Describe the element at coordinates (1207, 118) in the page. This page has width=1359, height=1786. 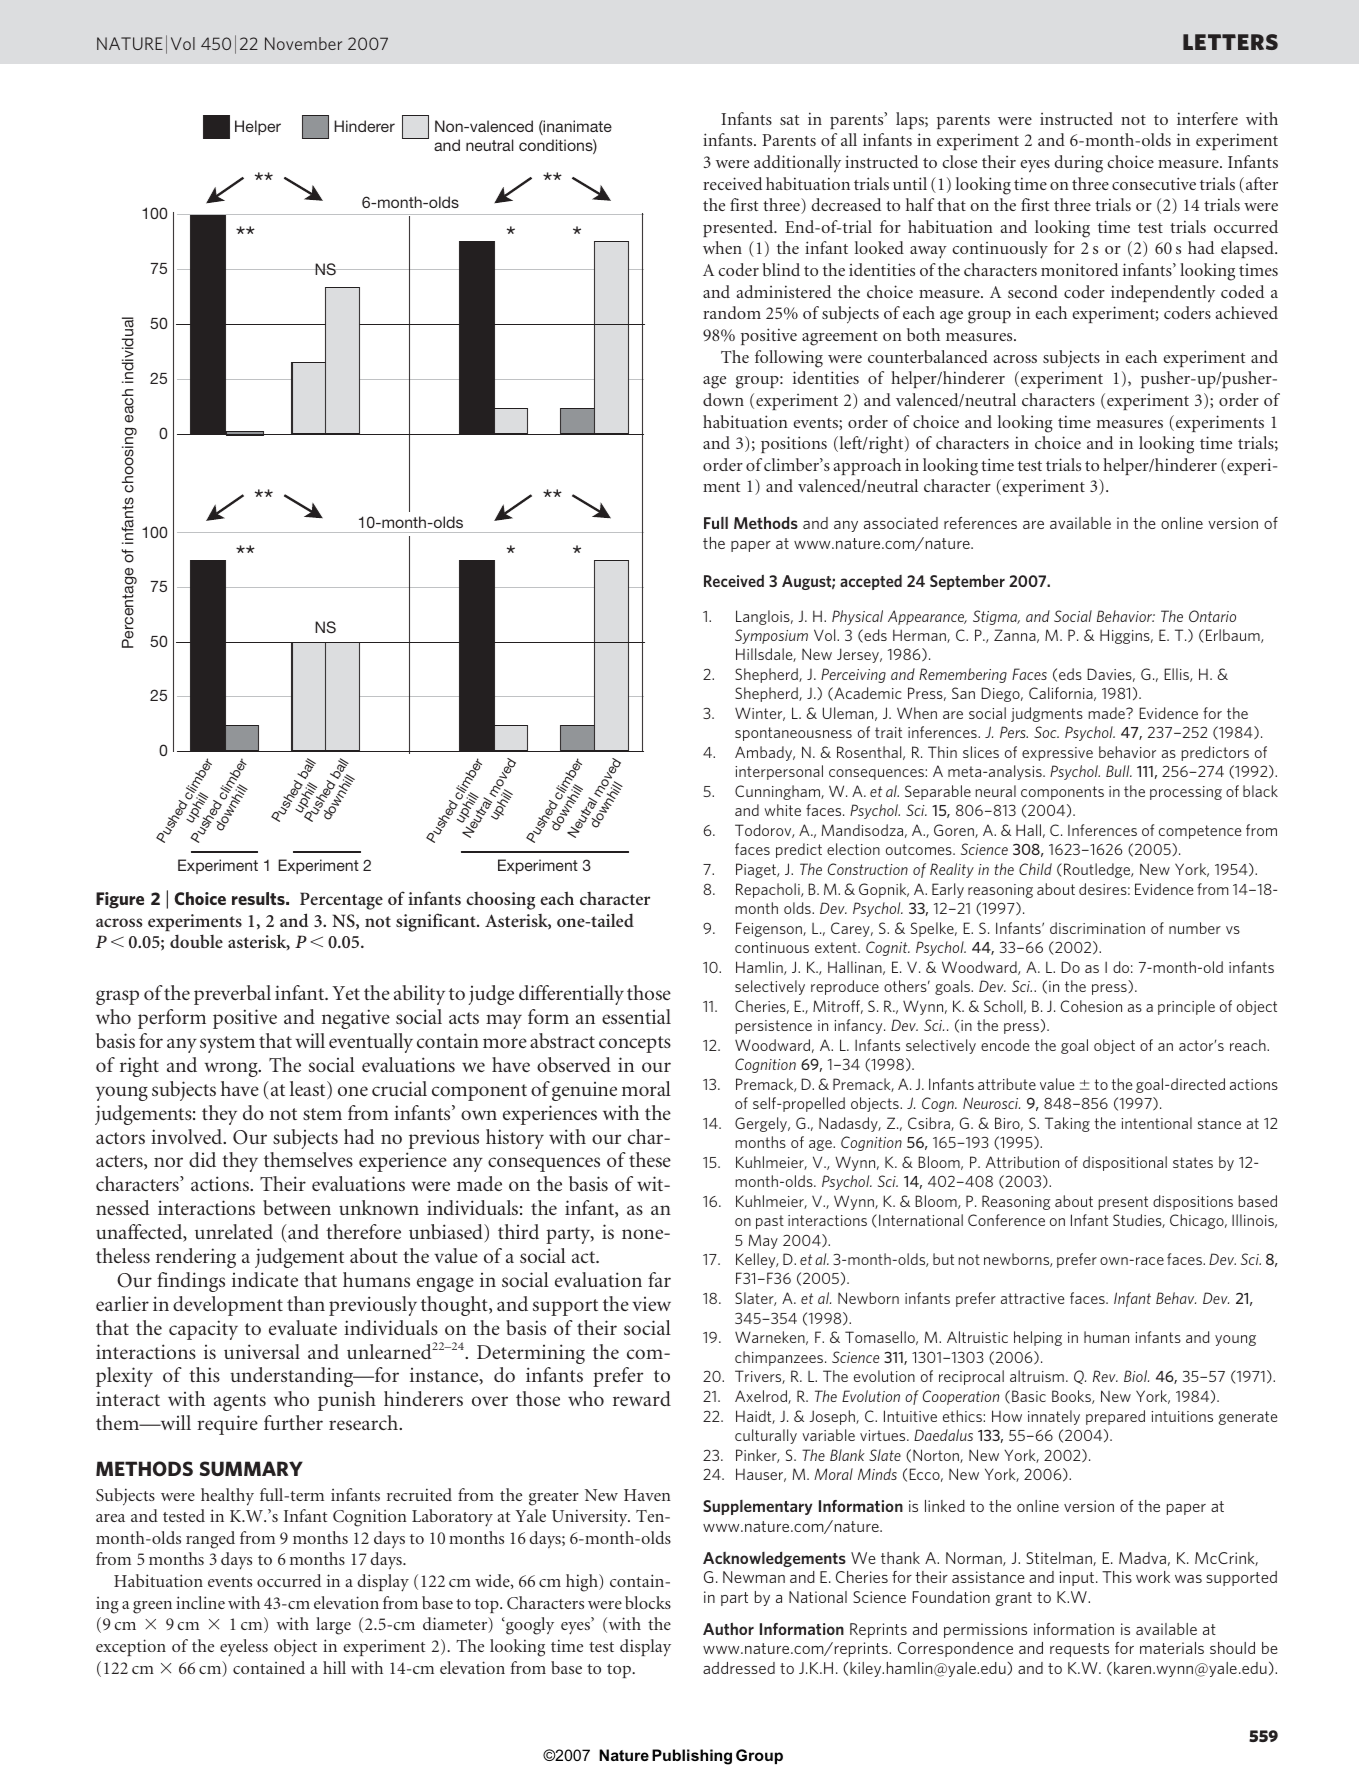
I see `interfere` at that location.
